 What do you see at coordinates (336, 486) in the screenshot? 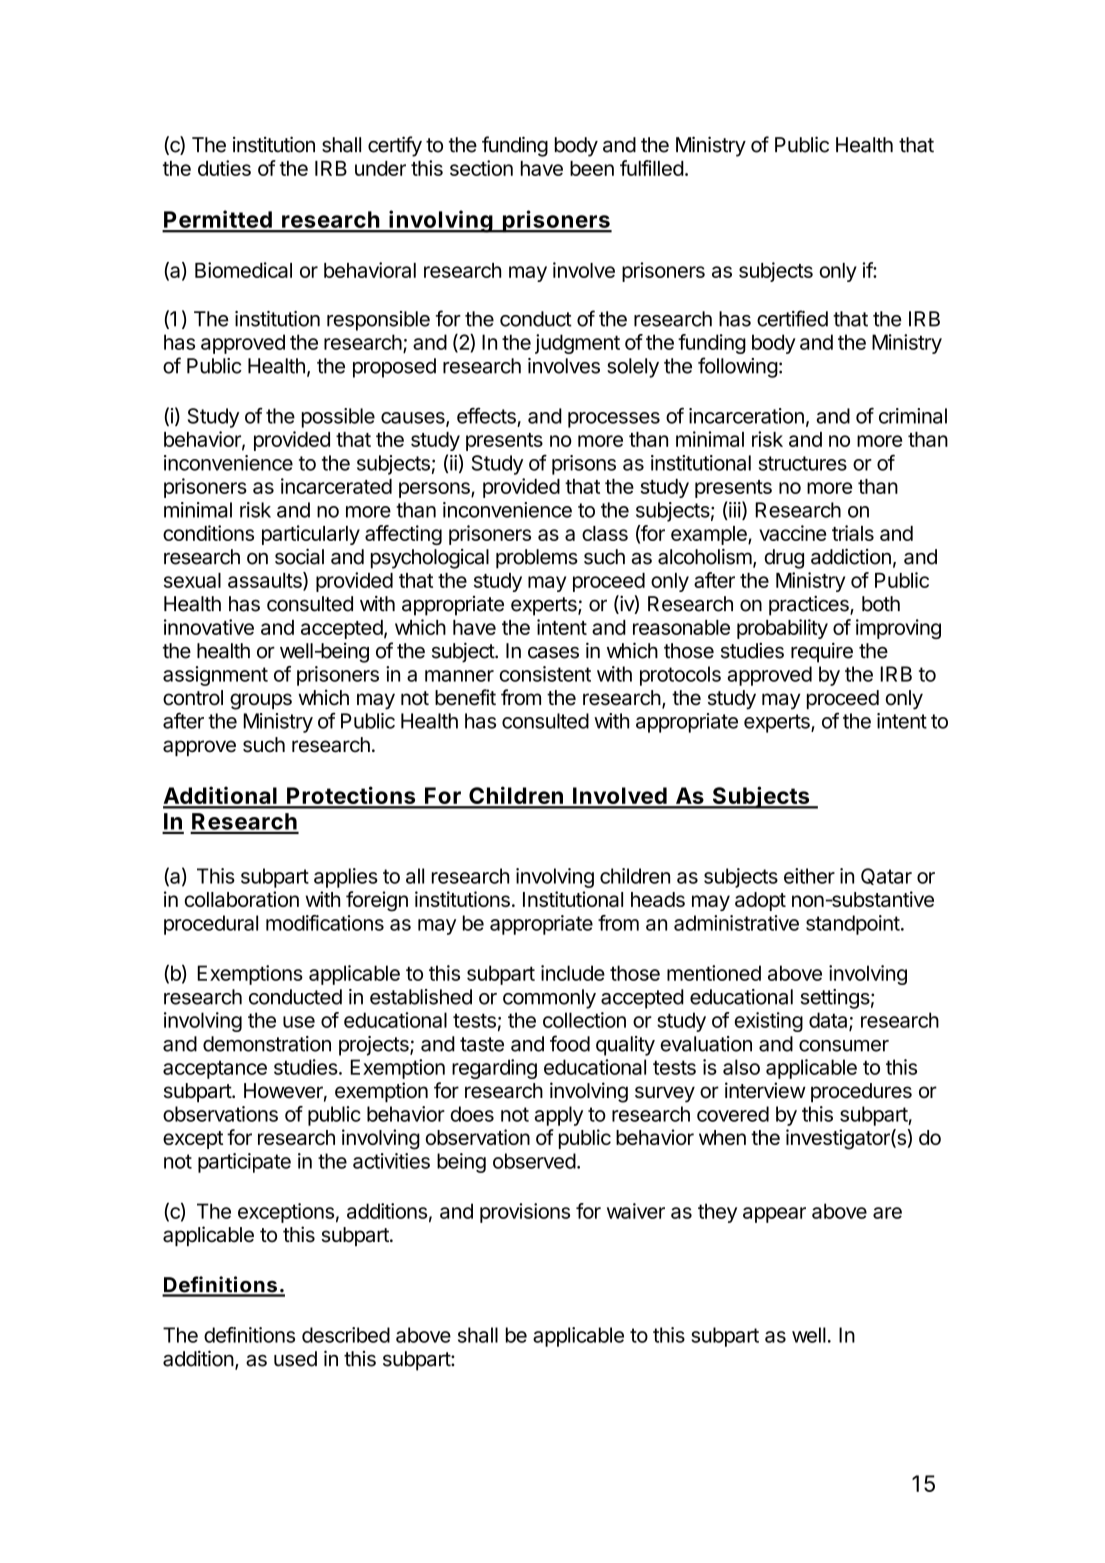
I see `incarcerated` at bounding box center [336, 486].
